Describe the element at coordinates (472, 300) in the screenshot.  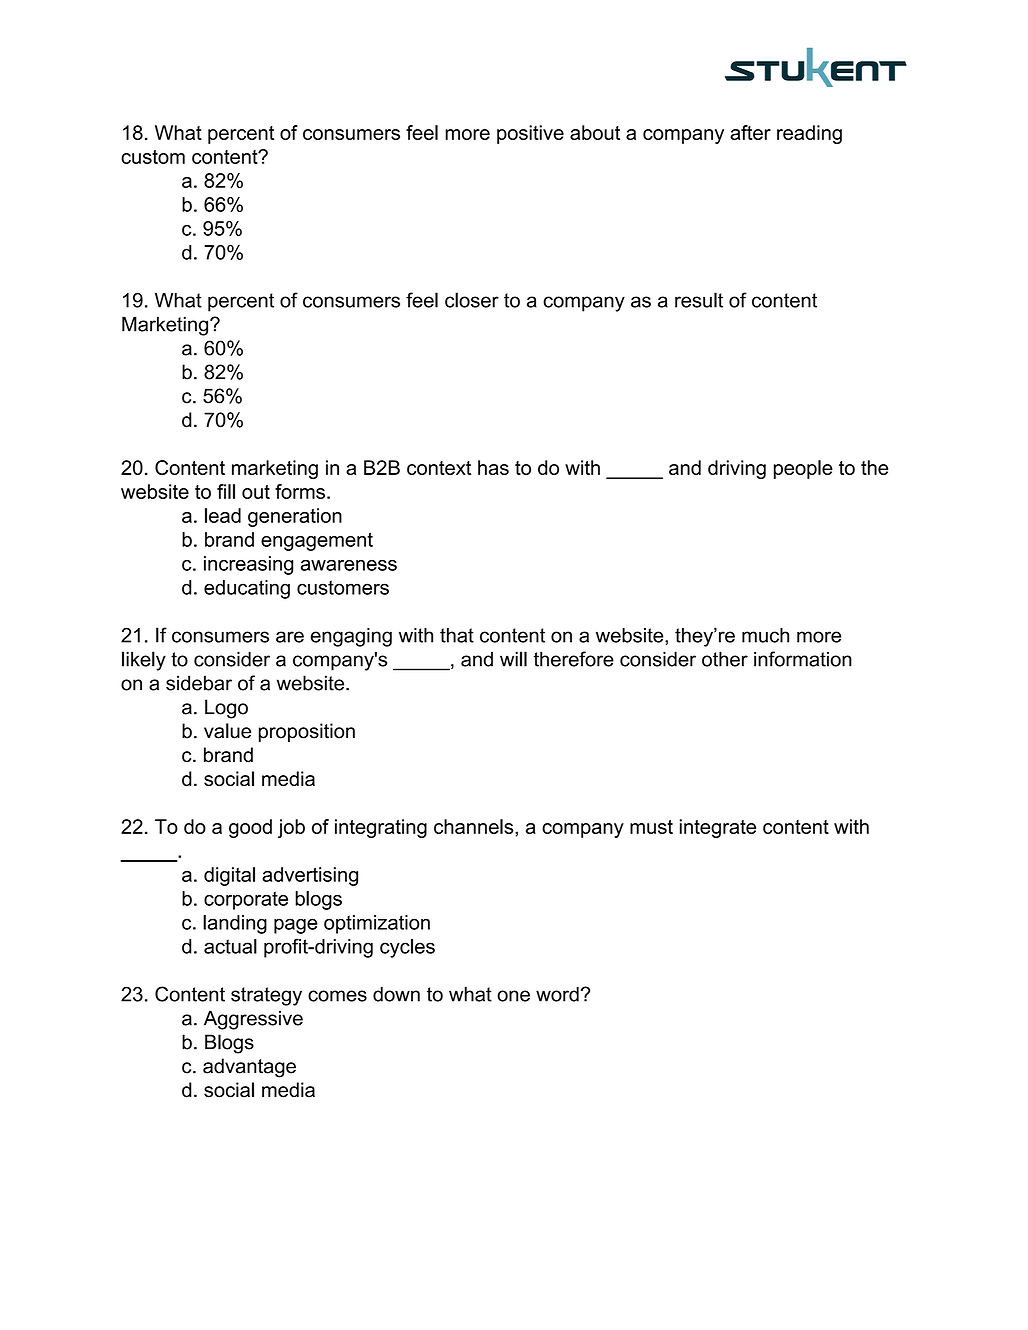
I see `closer` at that location.
